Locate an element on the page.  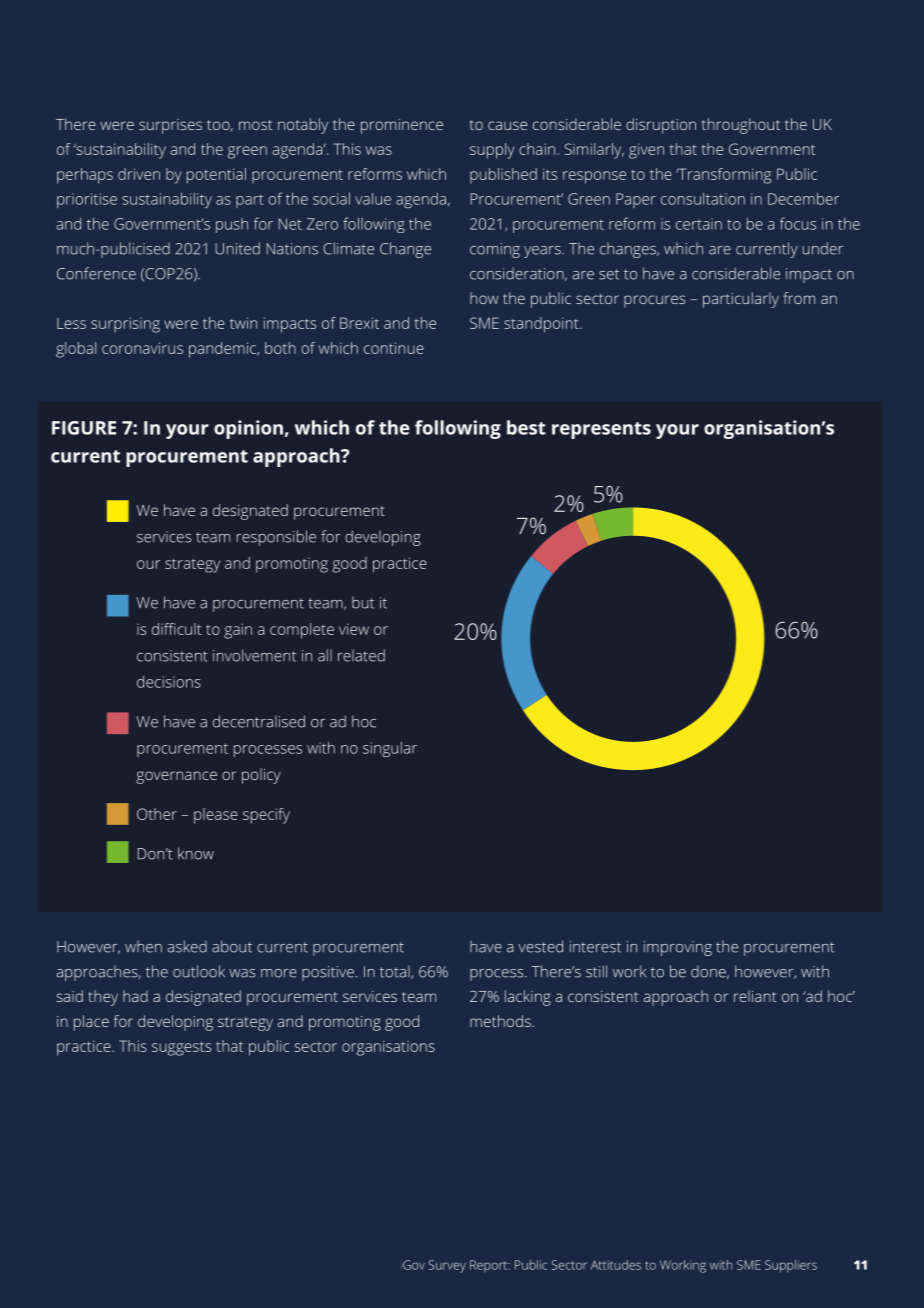
Transforming is located at coordinates (723, 176).
